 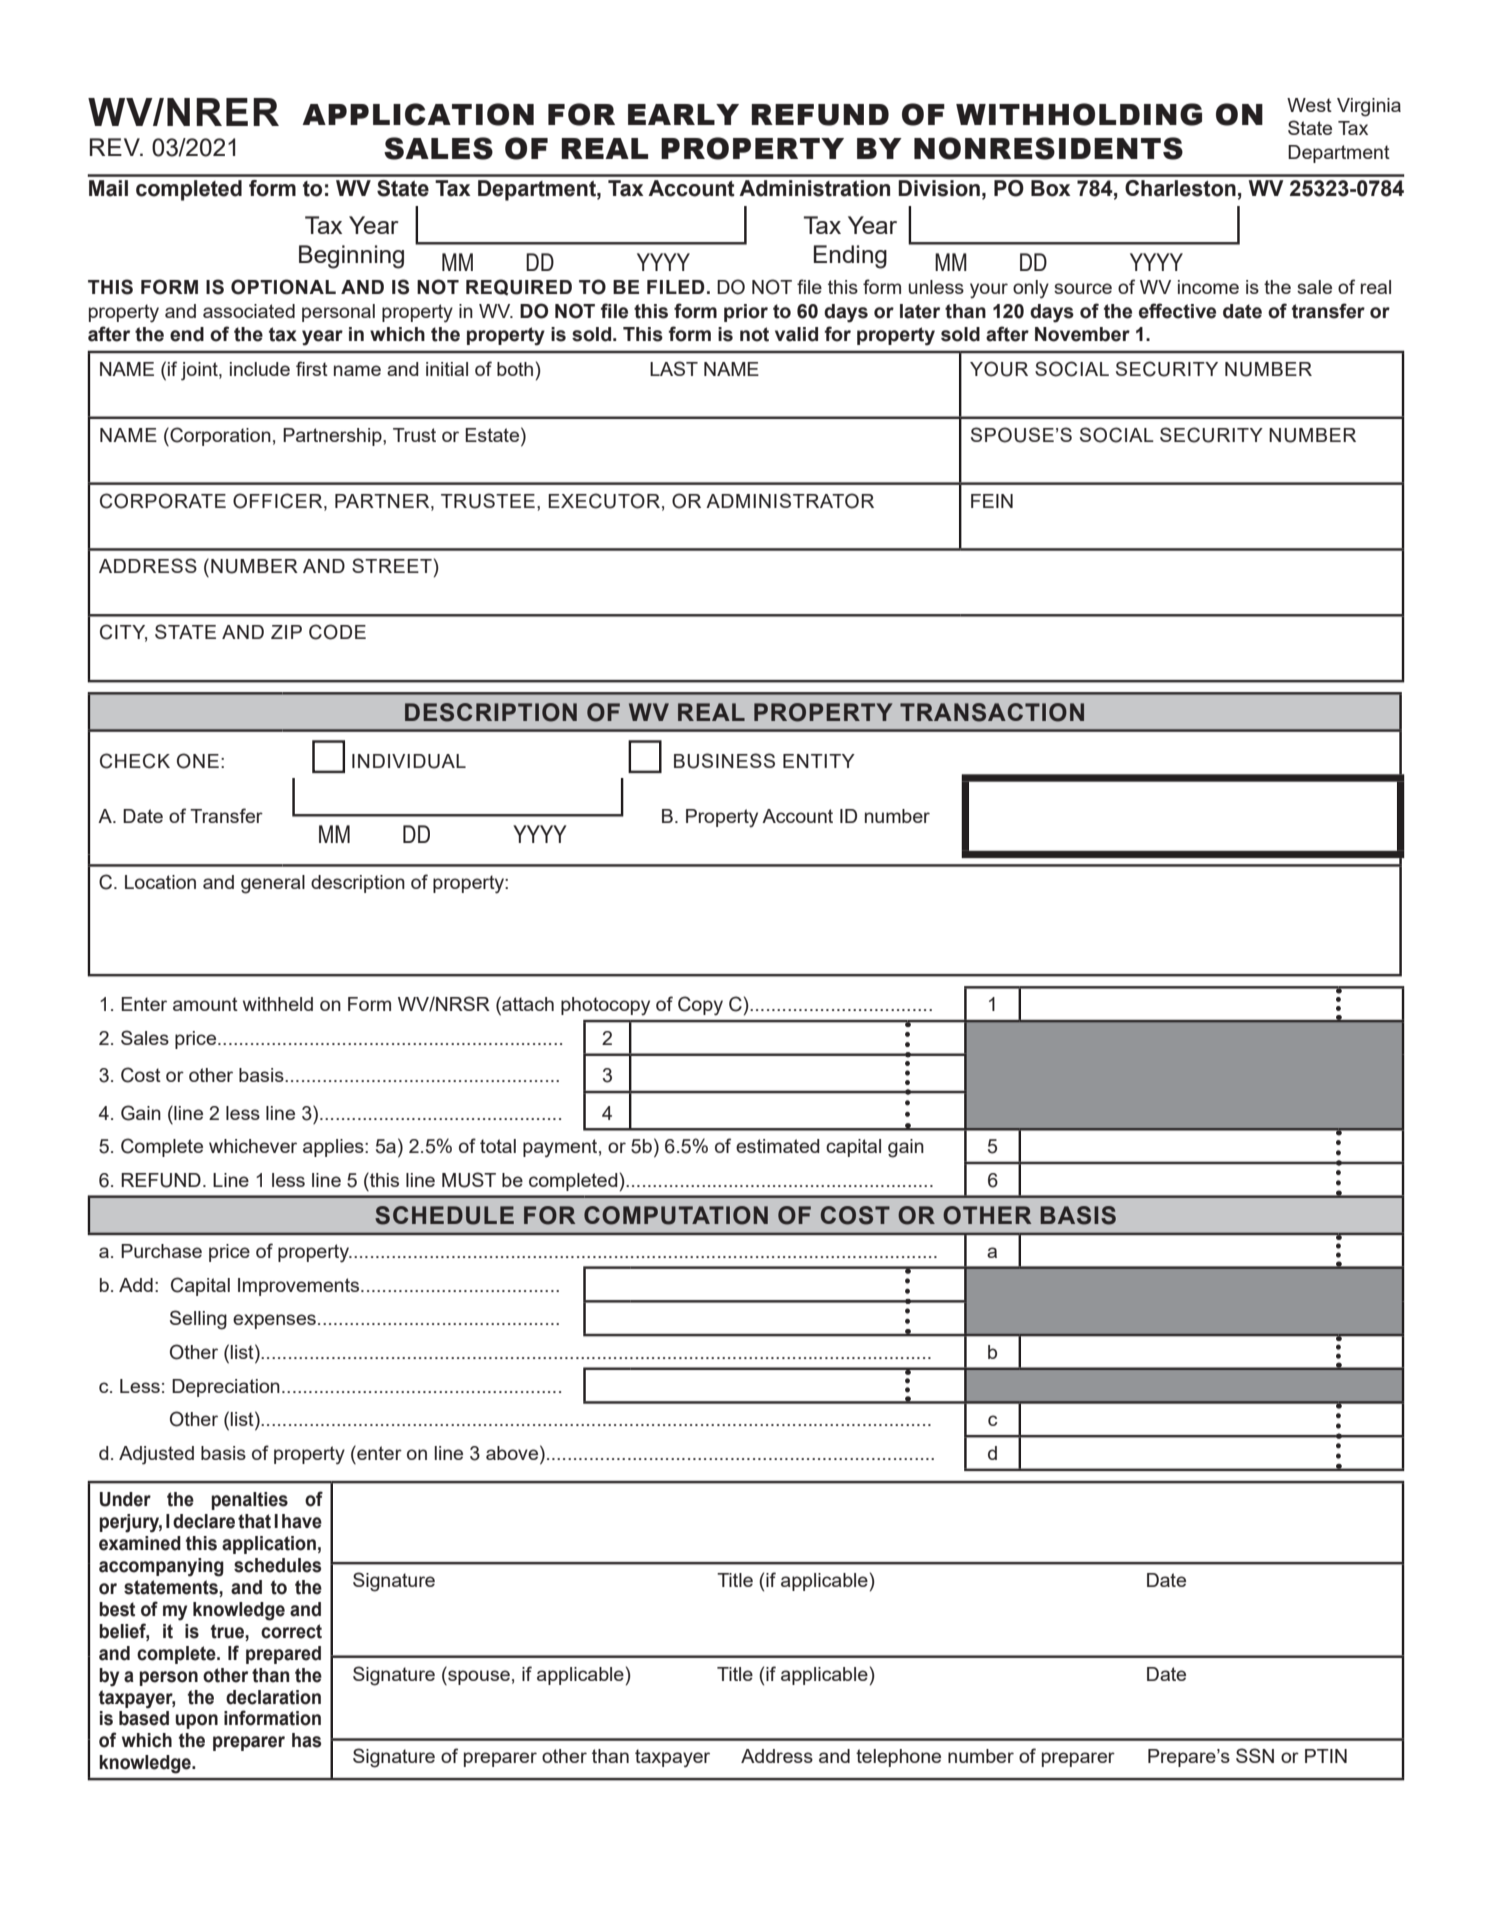 I want to click on EARLY, so click(x=683, y=114).
